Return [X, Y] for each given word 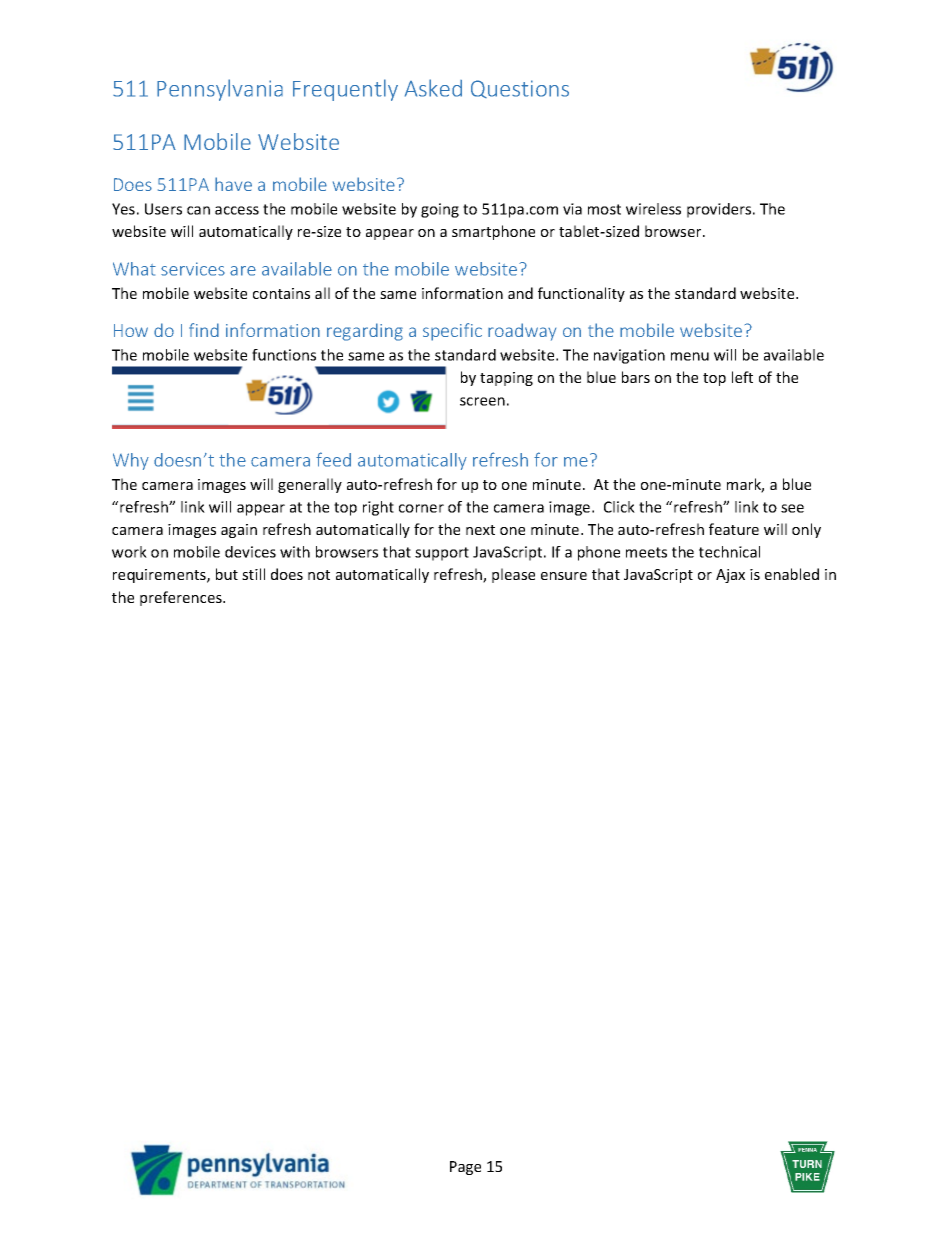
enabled [792, 574]
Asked [433, 88]
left [742, 377]
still [253, 574]
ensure [564, 576]
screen [482, 401]
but [227, 574]
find [204, 330]
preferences [182, 598]
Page [465, 1168]
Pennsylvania [220, 90]
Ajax [730, 576]
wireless [653, 209]
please [513, 575]
